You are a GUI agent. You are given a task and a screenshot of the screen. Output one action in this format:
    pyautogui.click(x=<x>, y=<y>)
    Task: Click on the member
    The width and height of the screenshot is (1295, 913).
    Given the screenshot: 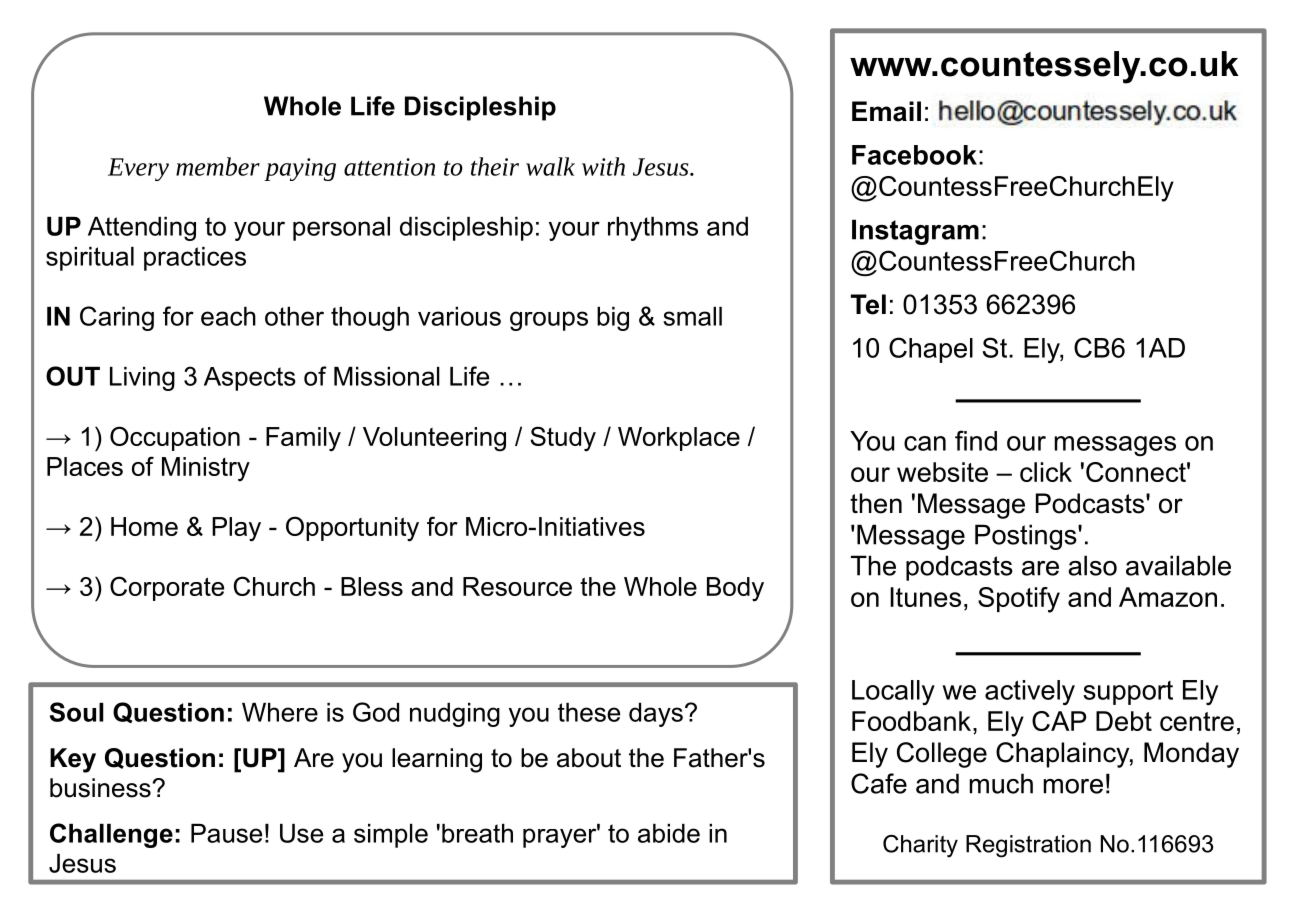 What is the action you would take?
    pyautogui.click(x=218, y=166)
